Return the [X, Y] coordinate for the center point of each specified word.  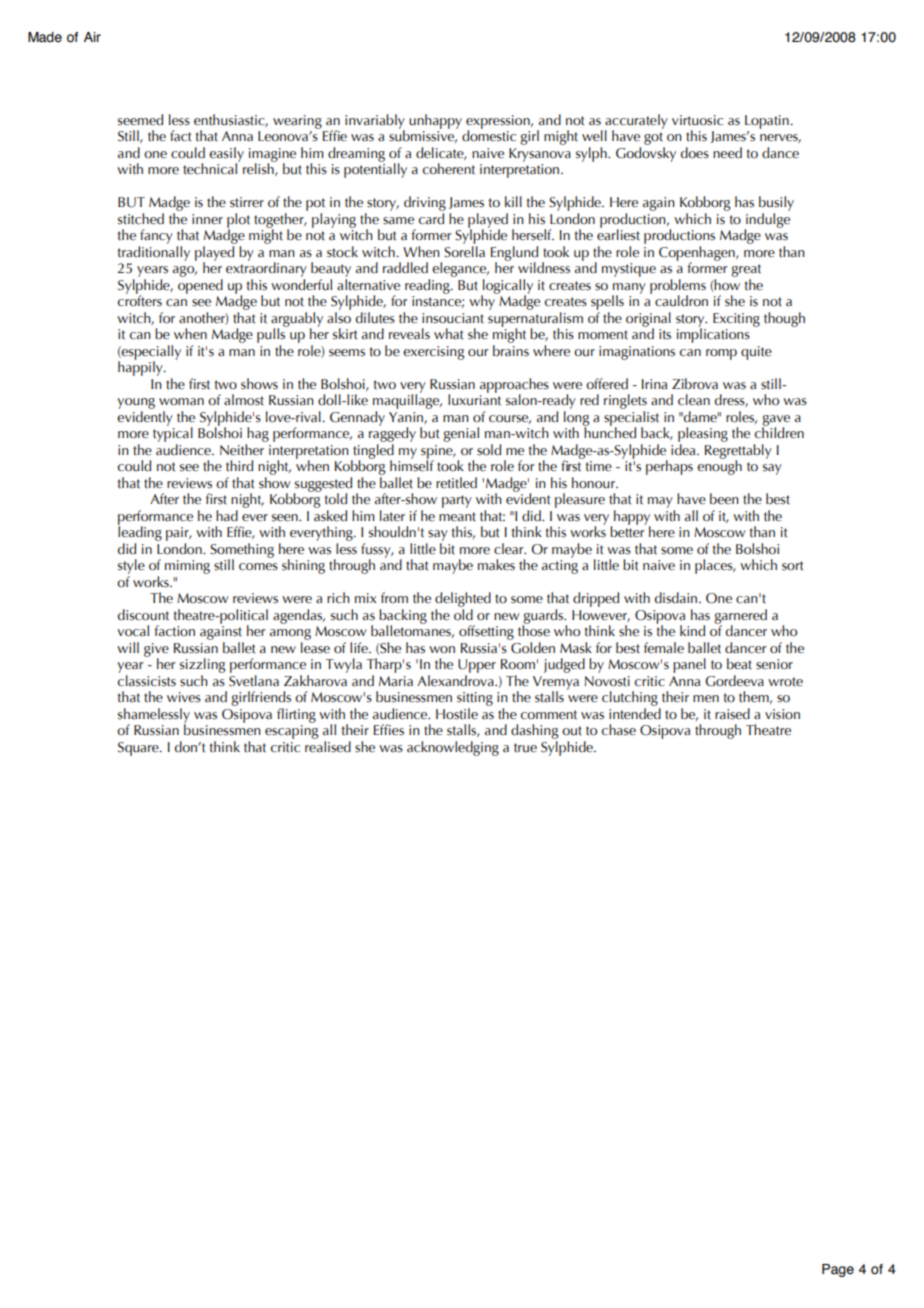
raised [732, 714]
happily [141, 367]
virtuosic [697, 120]
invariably [375, 122]
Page [838, 1270]
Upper [477, 666]
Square [139, 749]
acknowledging [453, 748]
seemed [140, 120]
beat [739, 664]
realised [328, 747]
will [128, 647]
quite [756, 353]
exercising [433, 353]
